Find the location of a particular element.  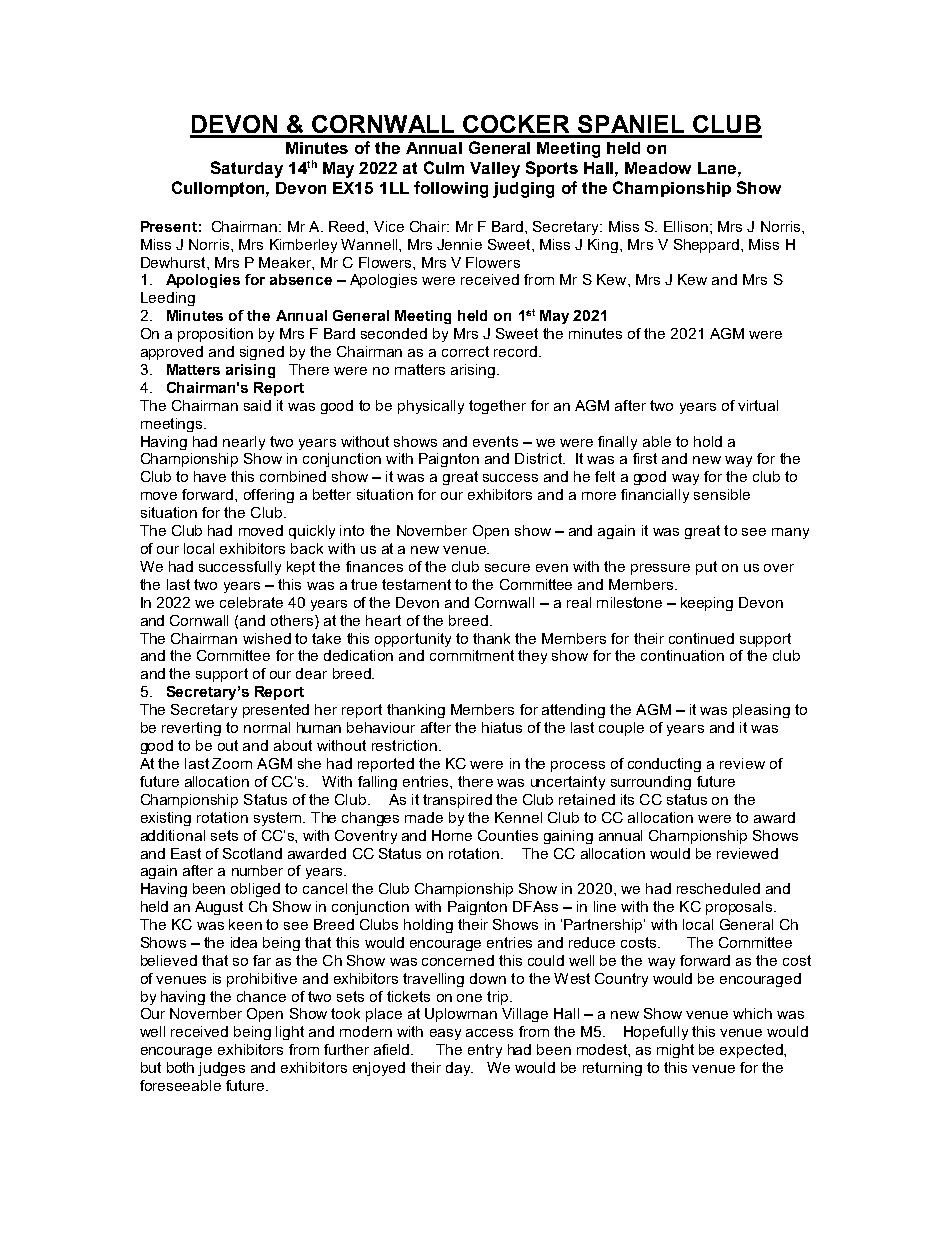

said is located at coordinates (257, 405).
